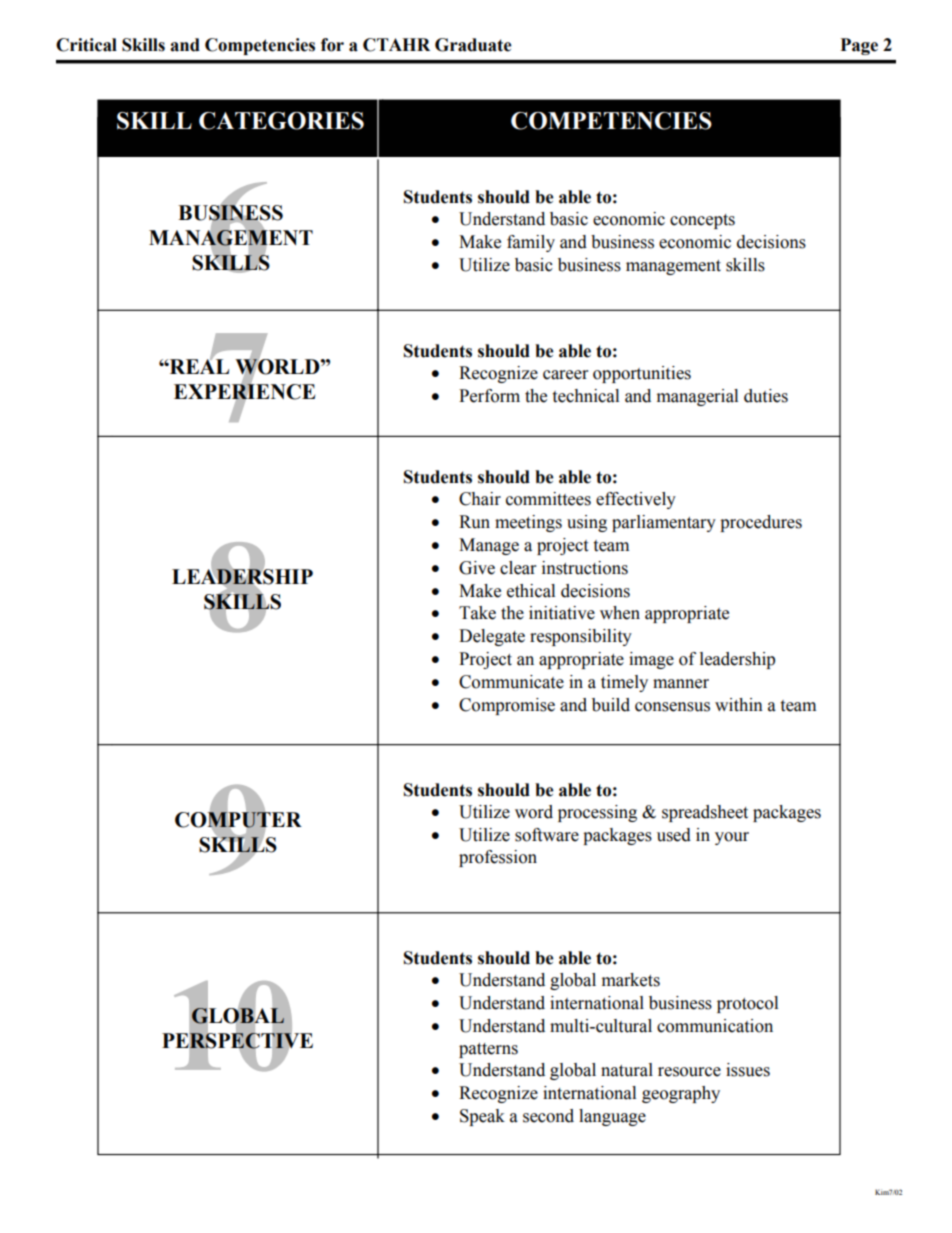 This screenshot has width=952, height=1233. What do you see at coordinates (761, 523) in the screenshot?
I see `procedures` at bounding box center [761, 523].
